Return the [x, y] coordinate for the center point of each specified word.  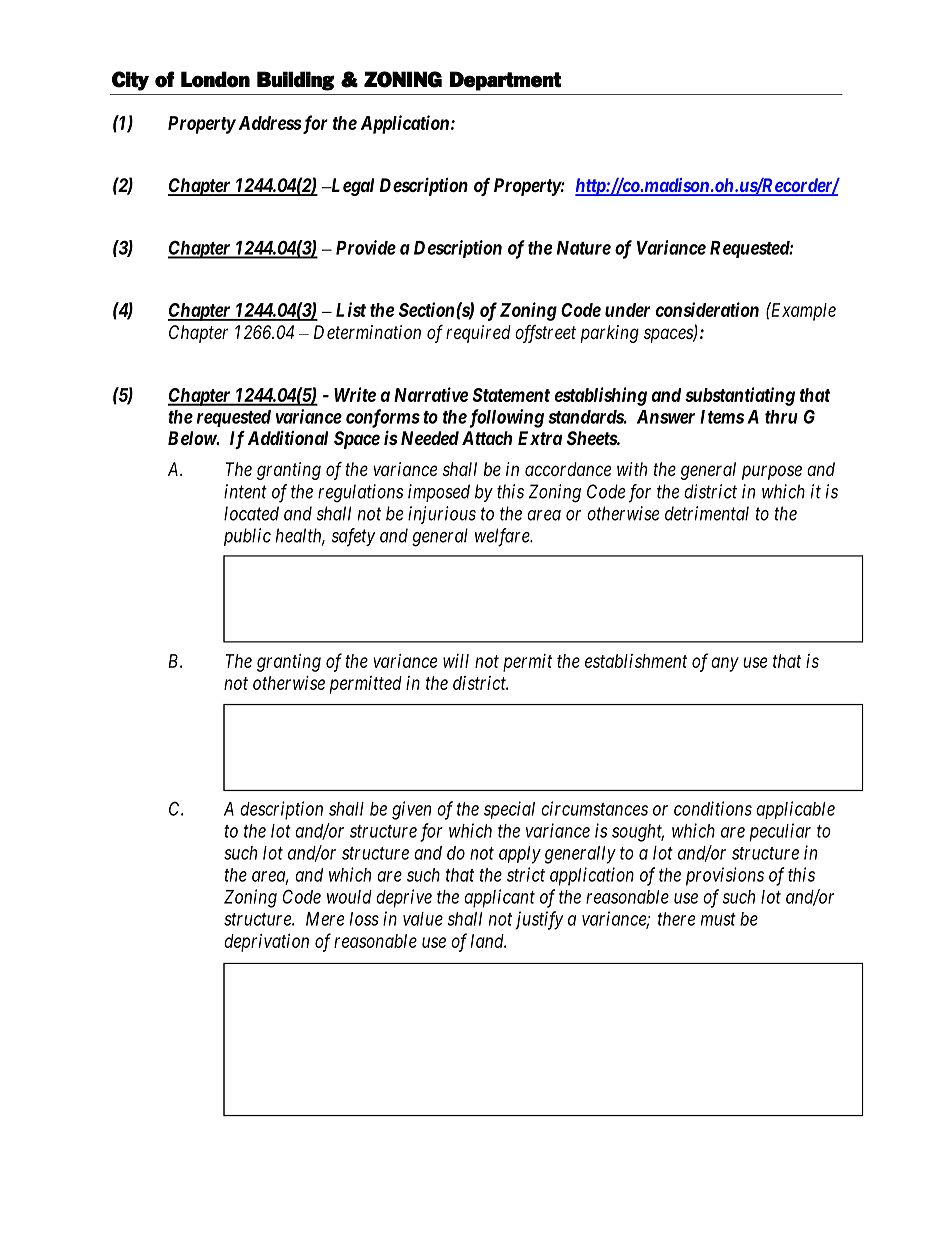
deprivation [266, 943]
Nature [584, 248]
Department [505, 81]
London [215, 79]
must [718, 919]
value [423, 919]
